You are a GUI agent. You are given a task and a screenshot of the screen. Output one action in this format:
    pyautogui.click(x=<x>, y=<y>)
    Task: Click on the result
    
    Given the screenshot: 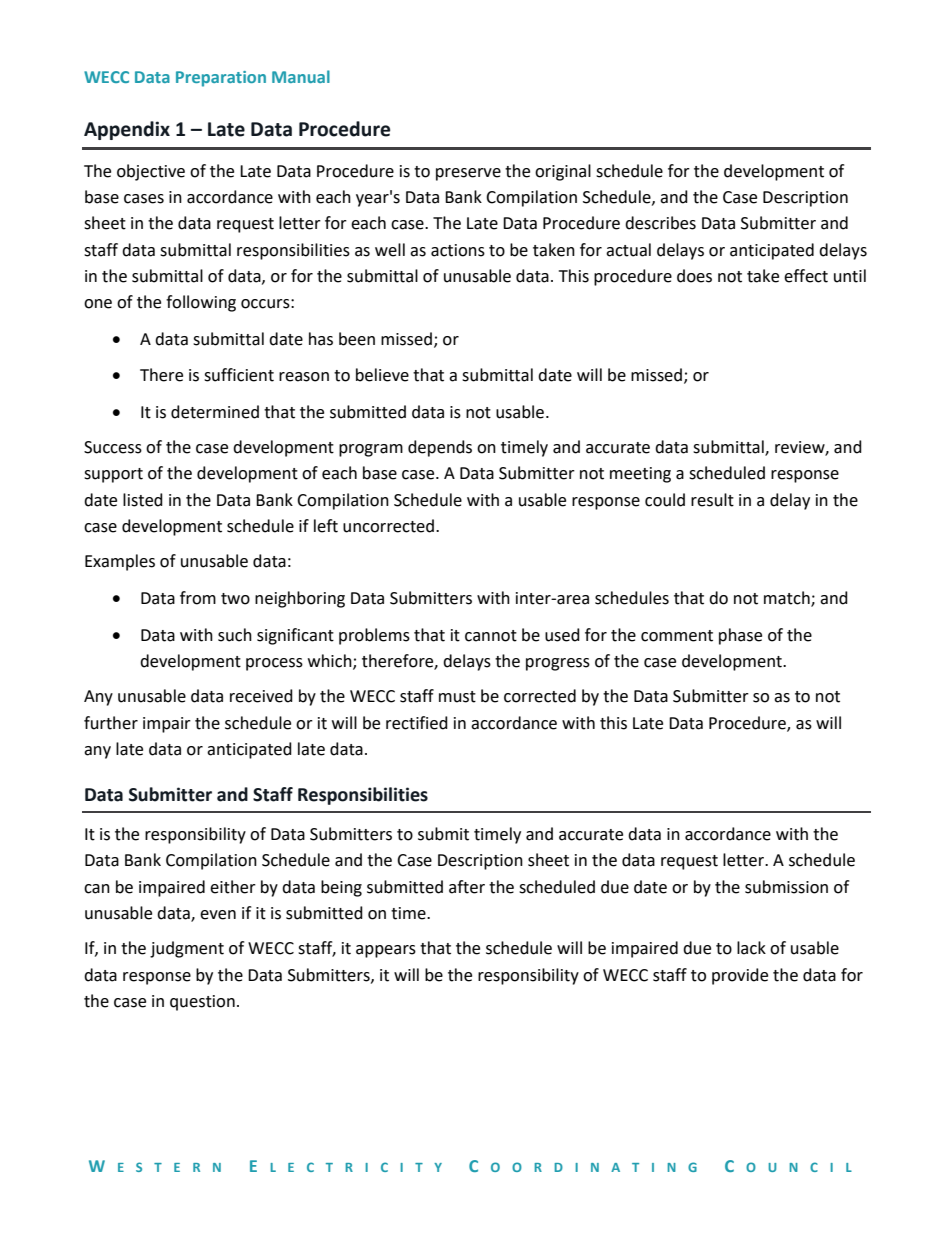 What is the action you would take?
    pyautogui.click(x=712, y=500)
